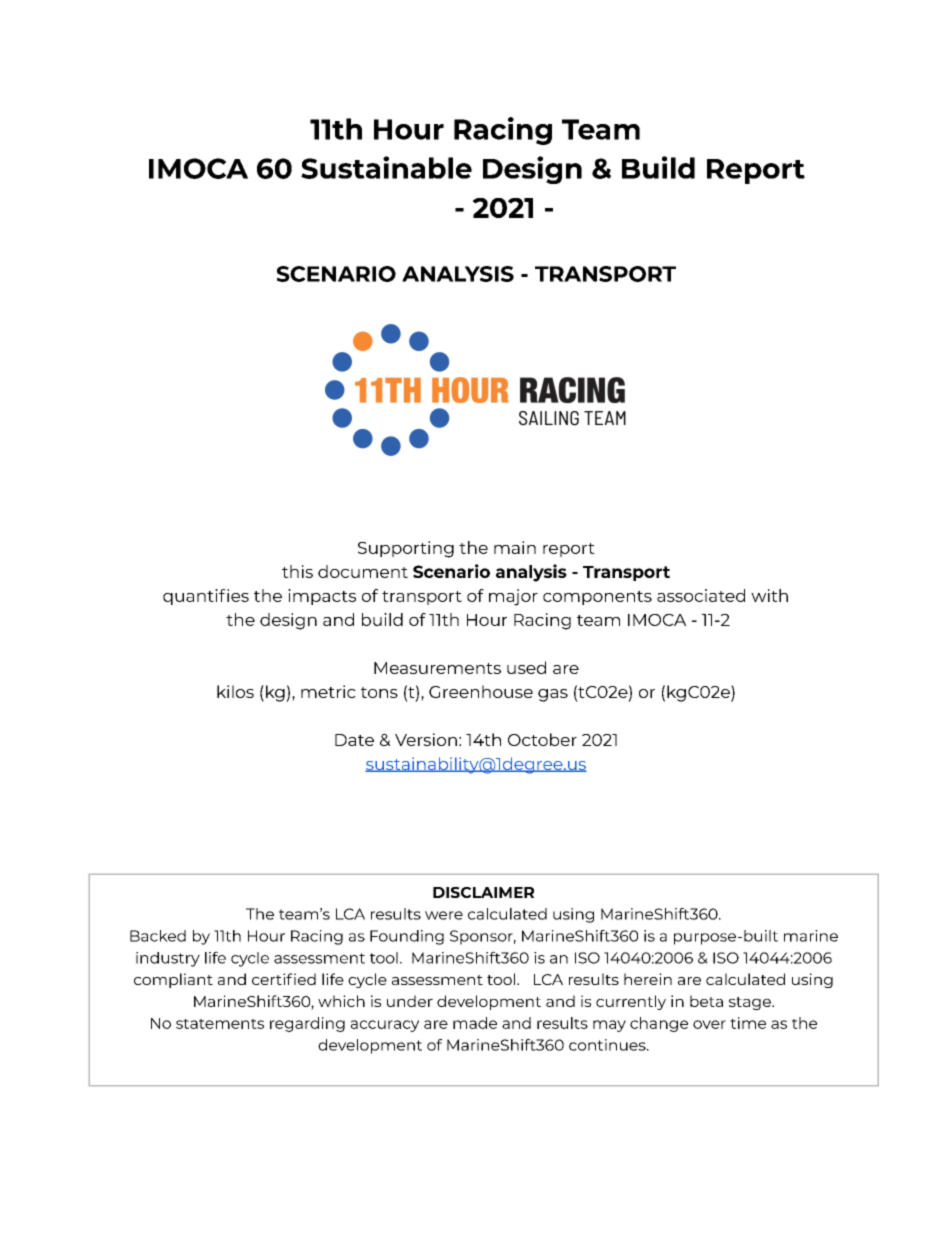 This screenshot has width=952, height=1233. I want to click on major, so click(513, 597).
